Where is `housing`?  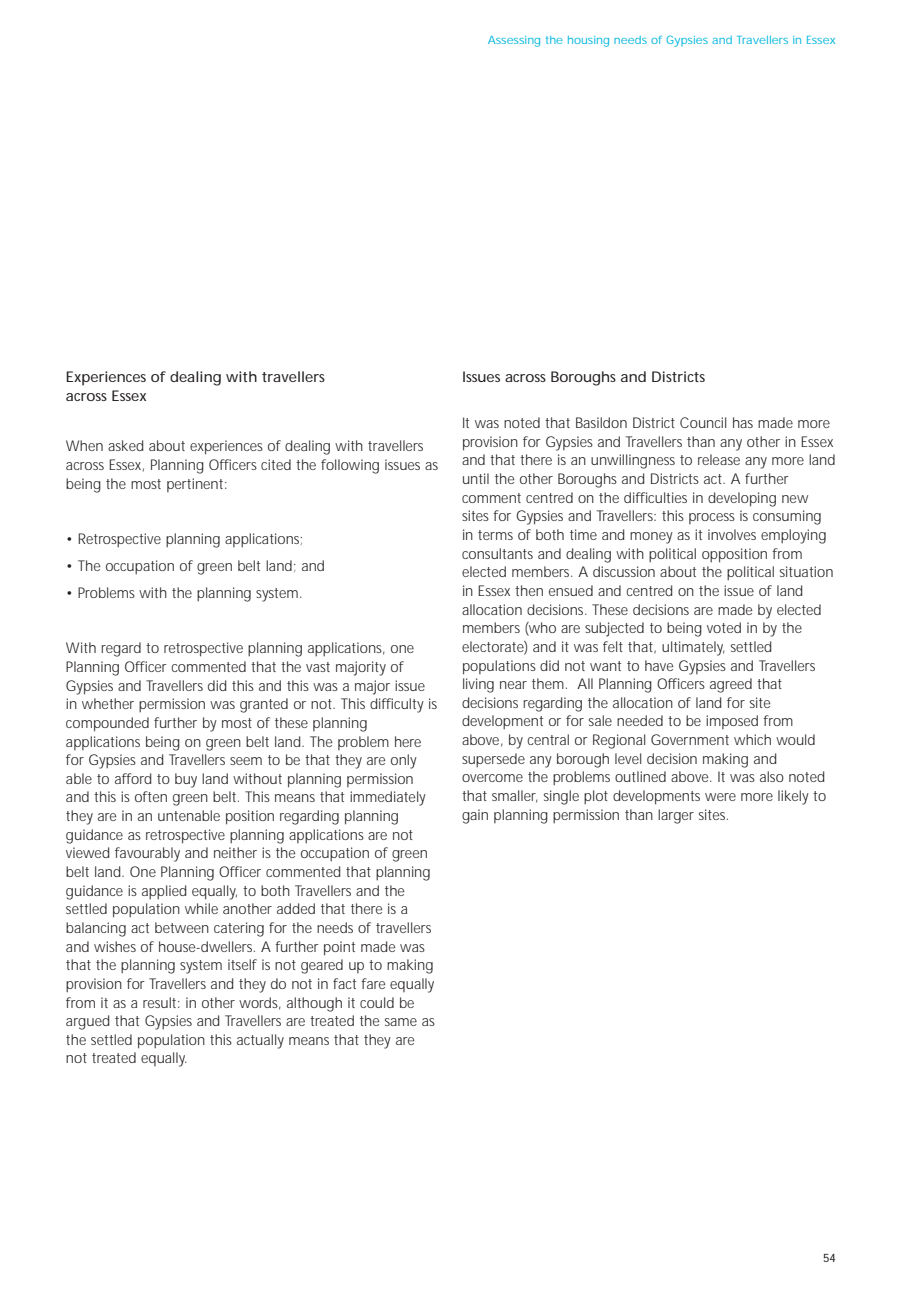 housing is located at coordinates (588, 41).
